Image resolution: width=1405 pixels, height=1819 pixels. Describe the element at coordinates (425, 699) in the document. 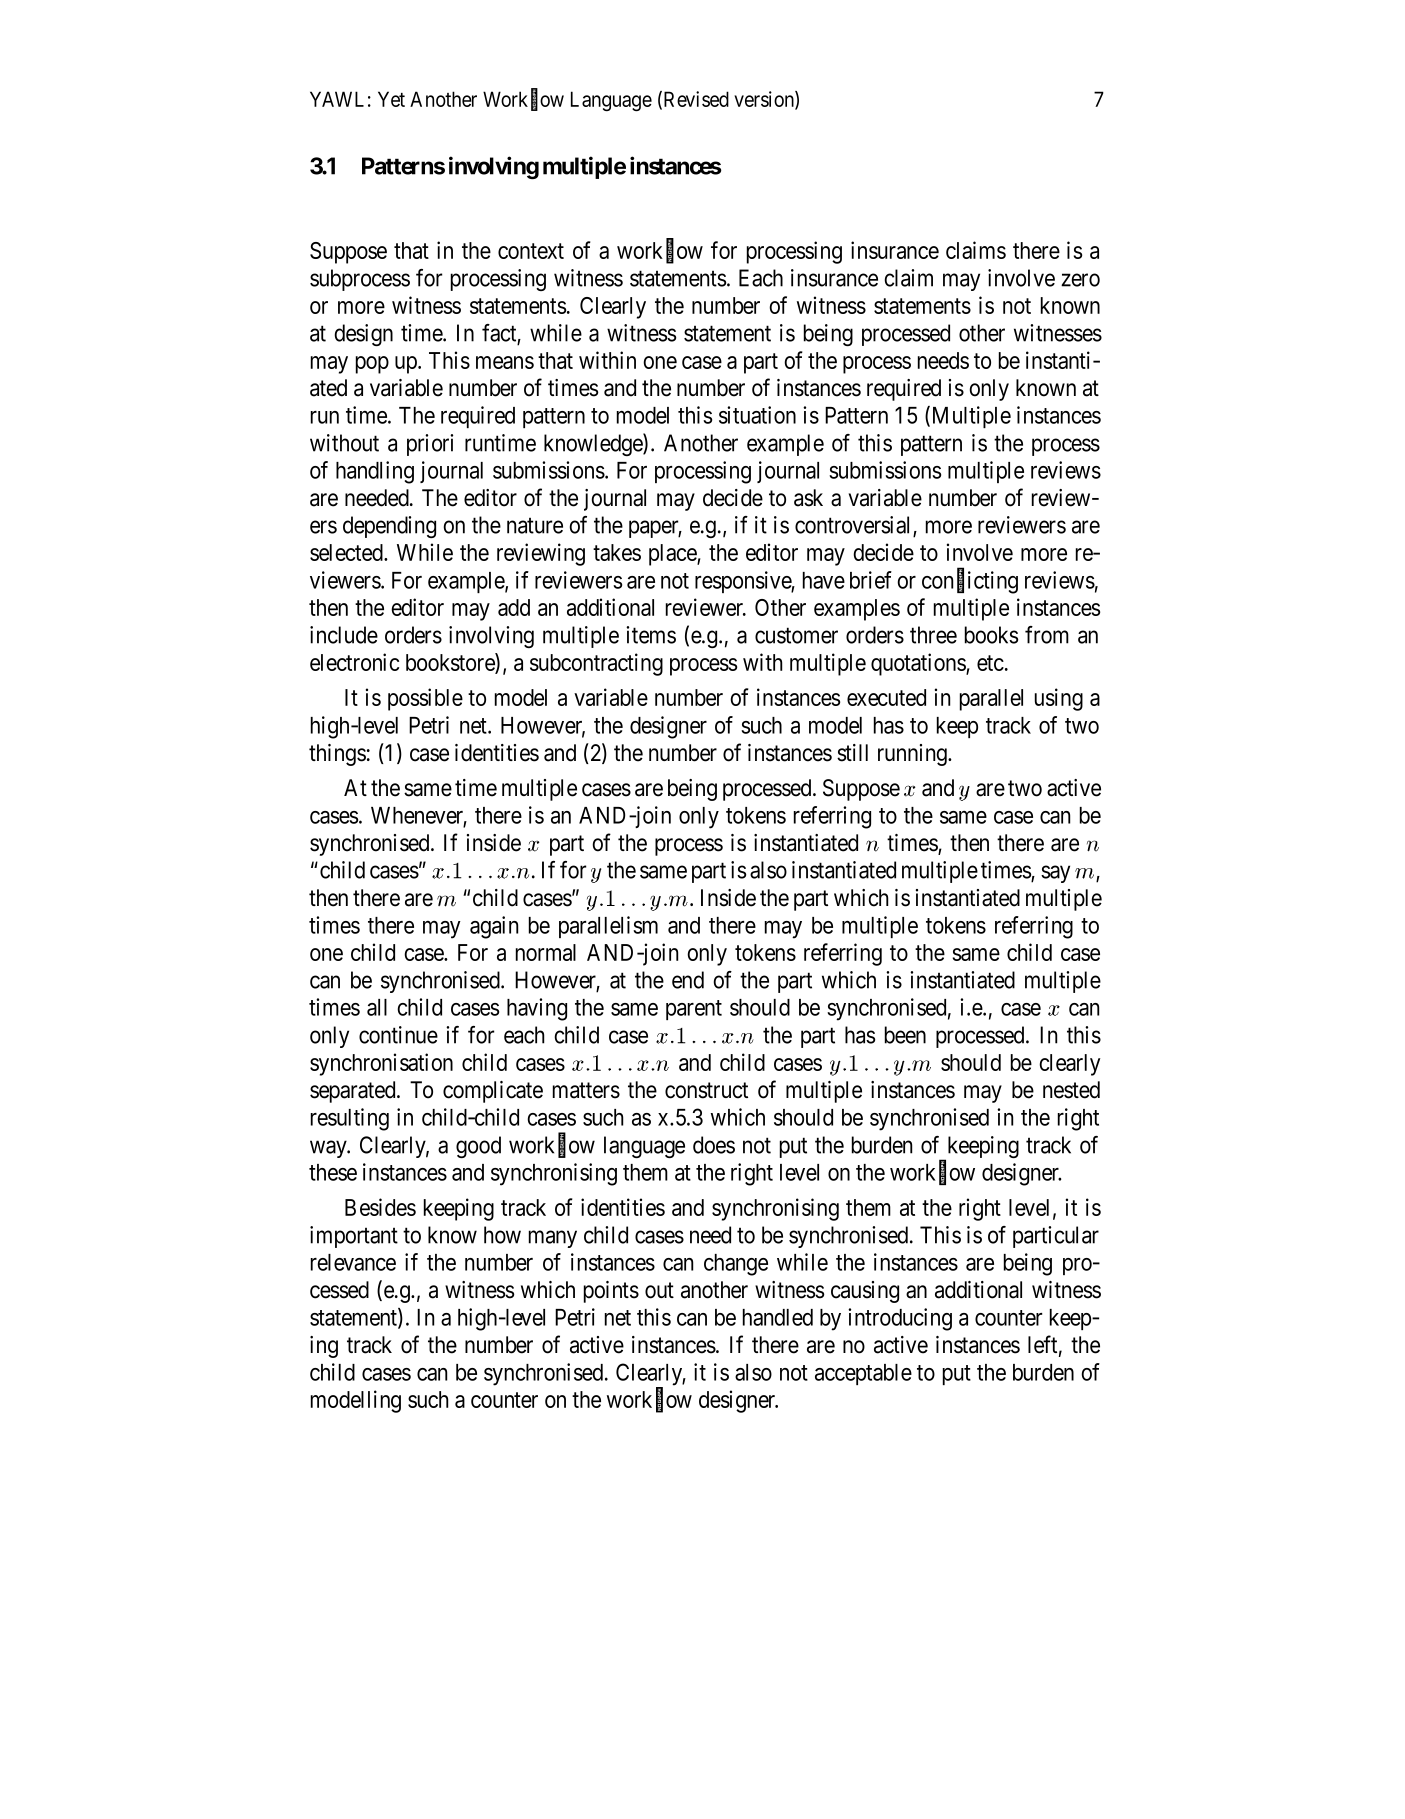

I see `possible` at that location.
